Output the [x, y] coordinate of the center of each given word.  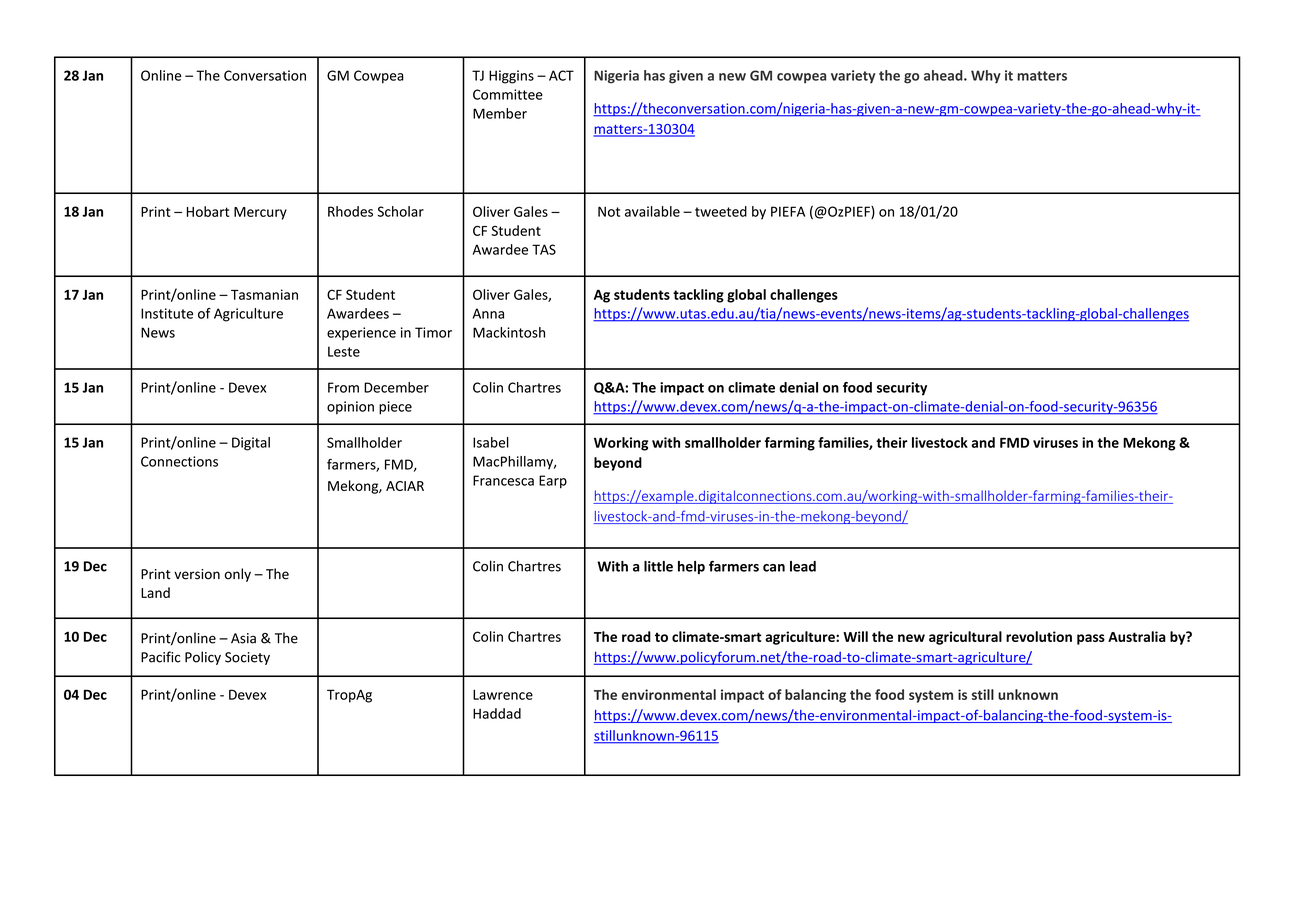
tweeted [721, 211]
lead [803, 566]
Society [247, 658]
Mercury [260, 213]
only [238, 575]
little [658, 566]
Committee [508, 94]
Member [500, 113]
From [343, 387]
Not [609, 211]
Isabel [491, 442]
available [652, 211]
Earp [553, 482]
